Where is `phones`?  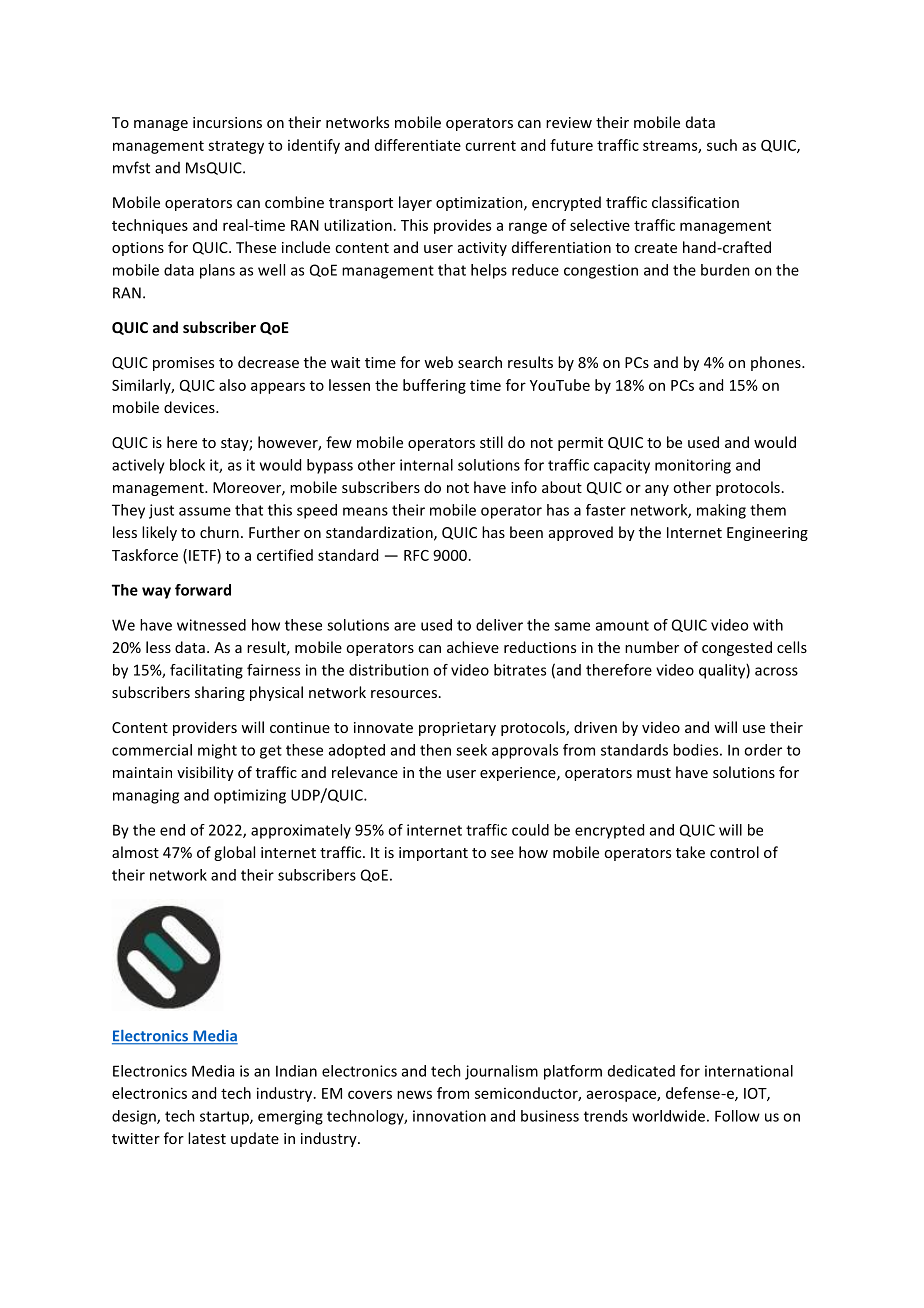 phones is located at coordinates (777, 363).
